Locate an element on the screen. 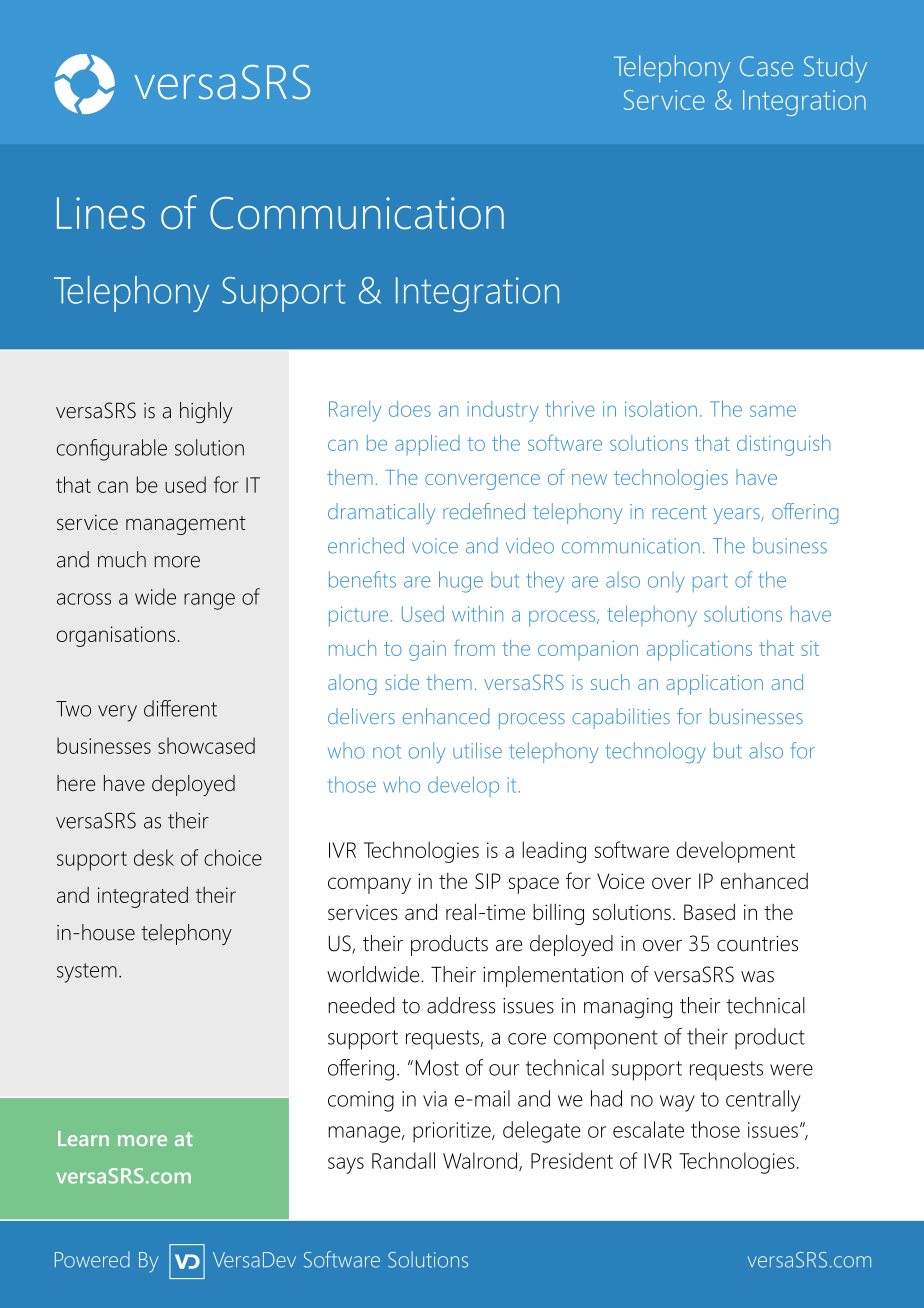 This screenshot has width=924, height=1308. centrally is located at coordinates (763, 1101).
